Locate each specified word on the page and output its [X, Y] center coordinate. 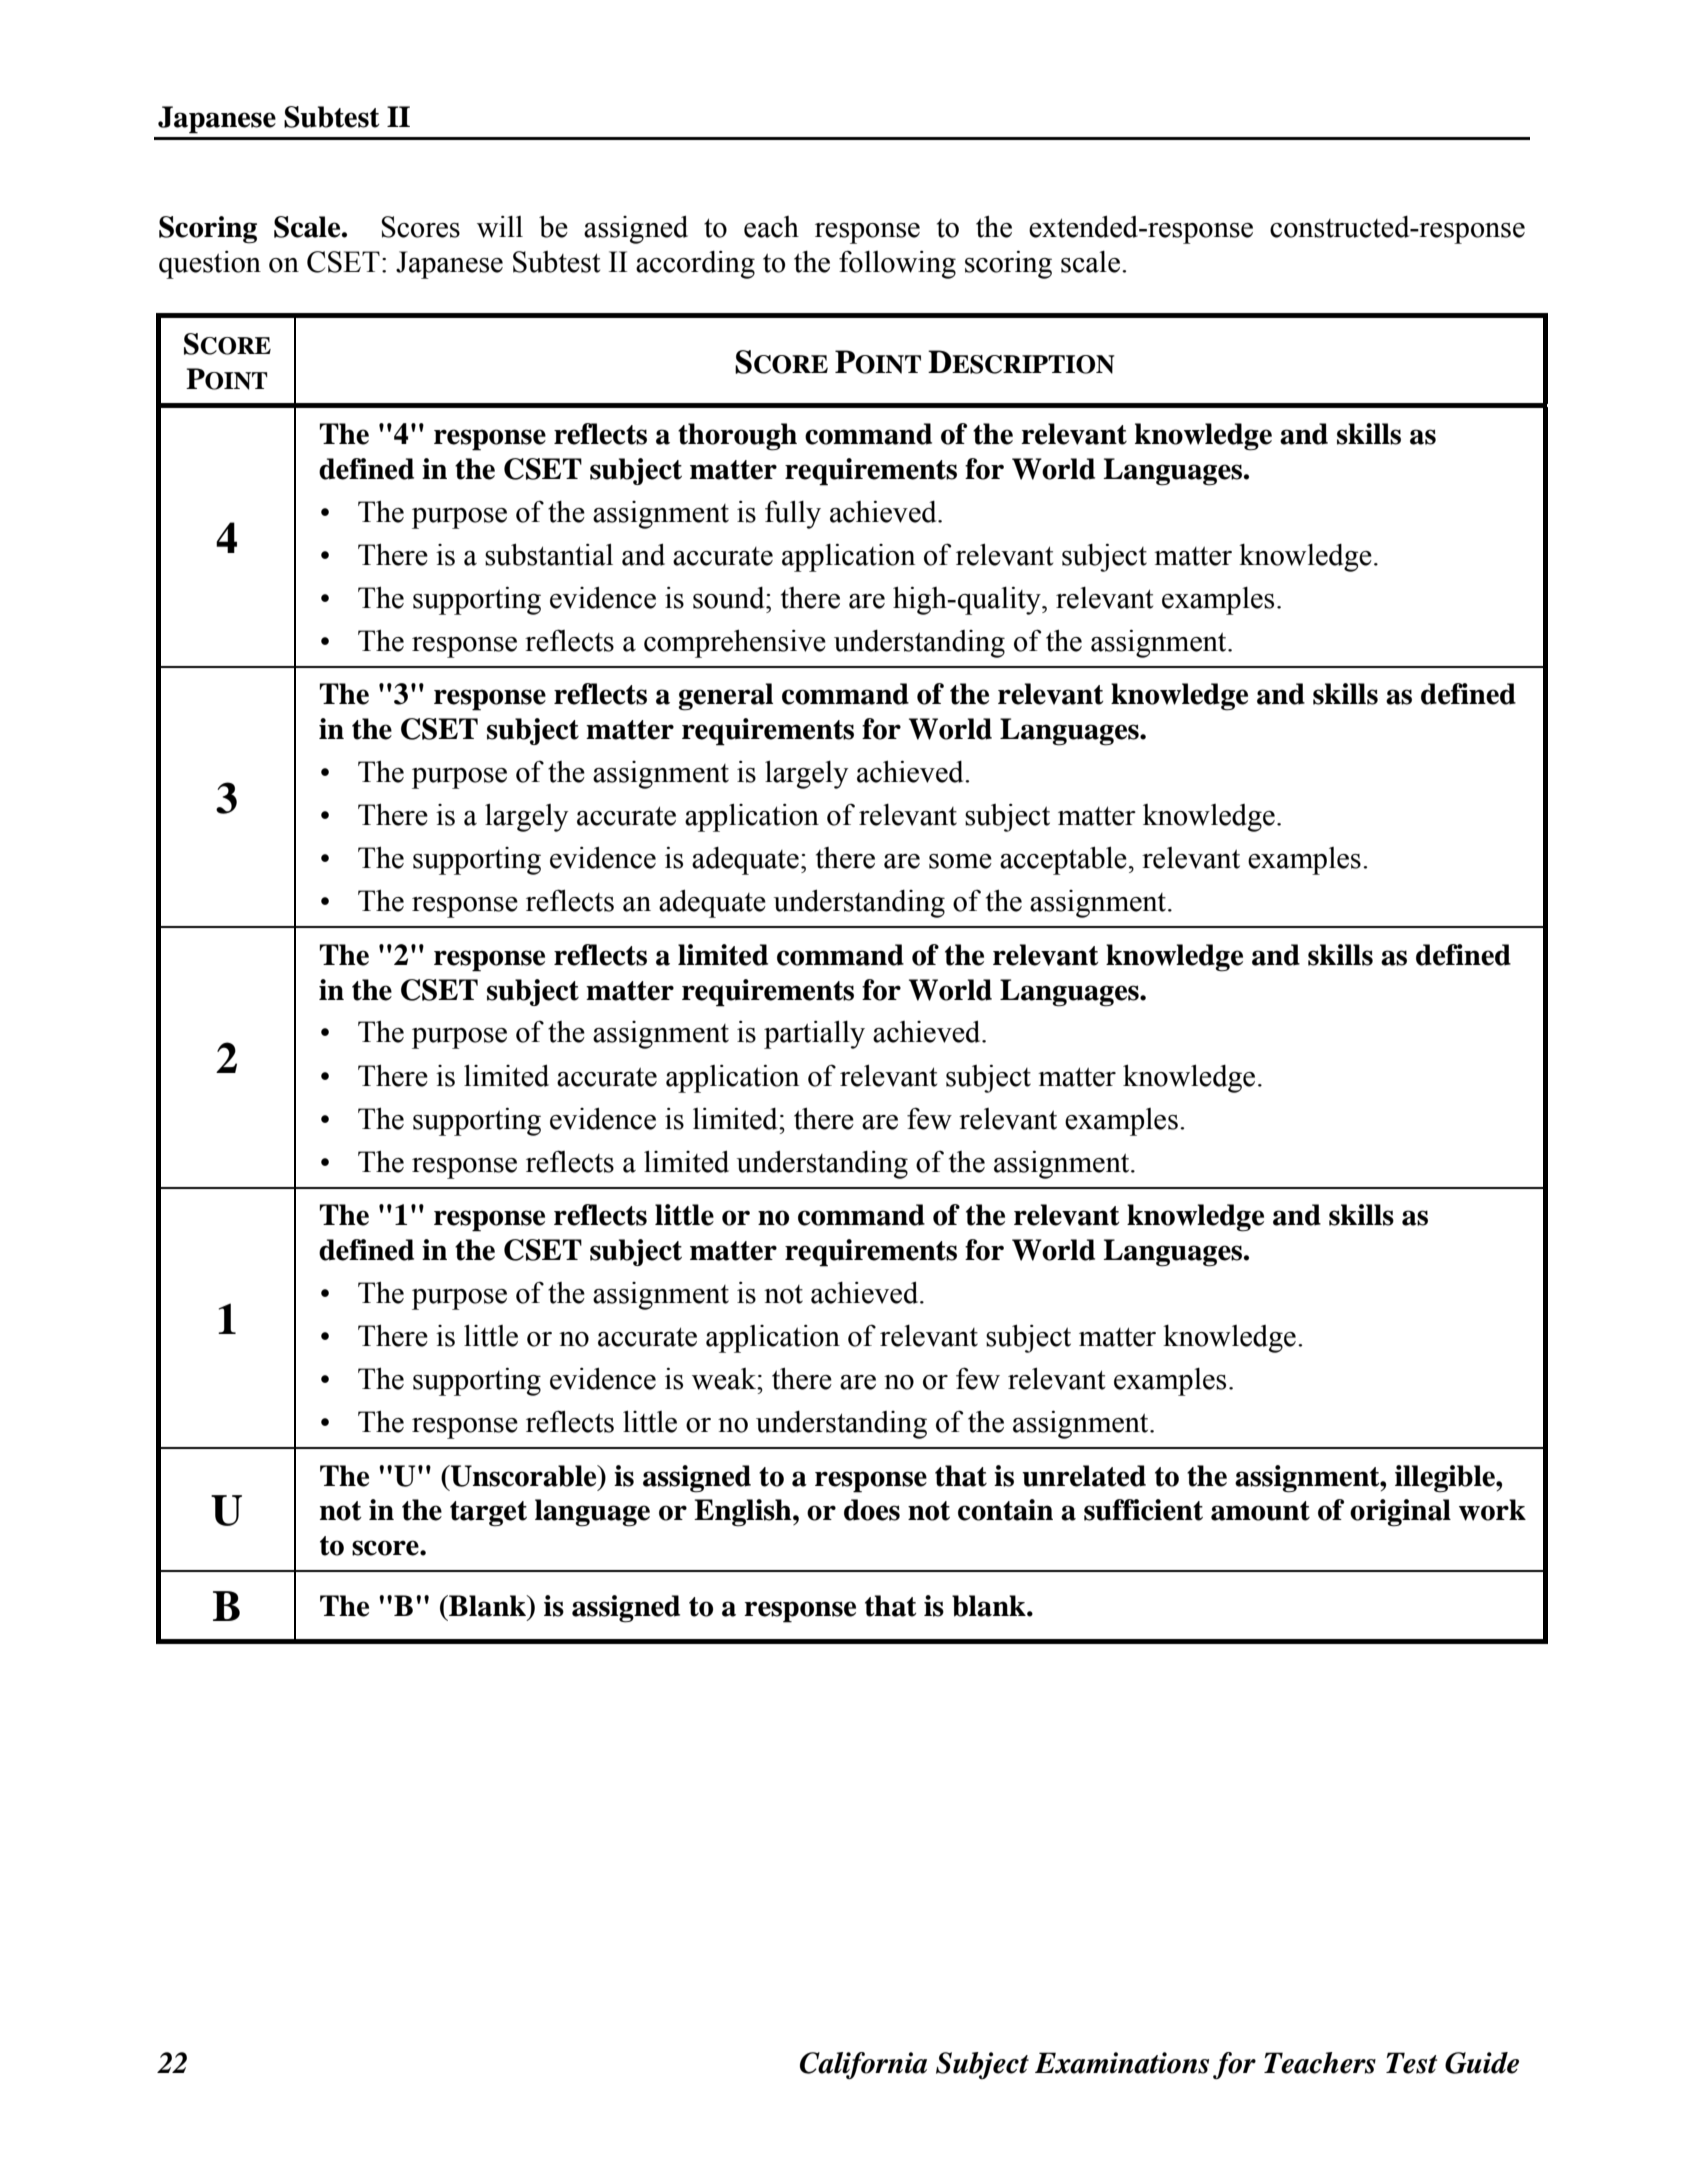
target [488, 1514]
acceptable [1063, 860]
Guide [1482, 2063]
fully [793, 514]
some [960, 861]
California [863, 2065]
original [1400, 1513]
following [897, 264]
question [210, 265]
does [872, 1510]
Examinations [1122, 2063]
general [725, 697]
